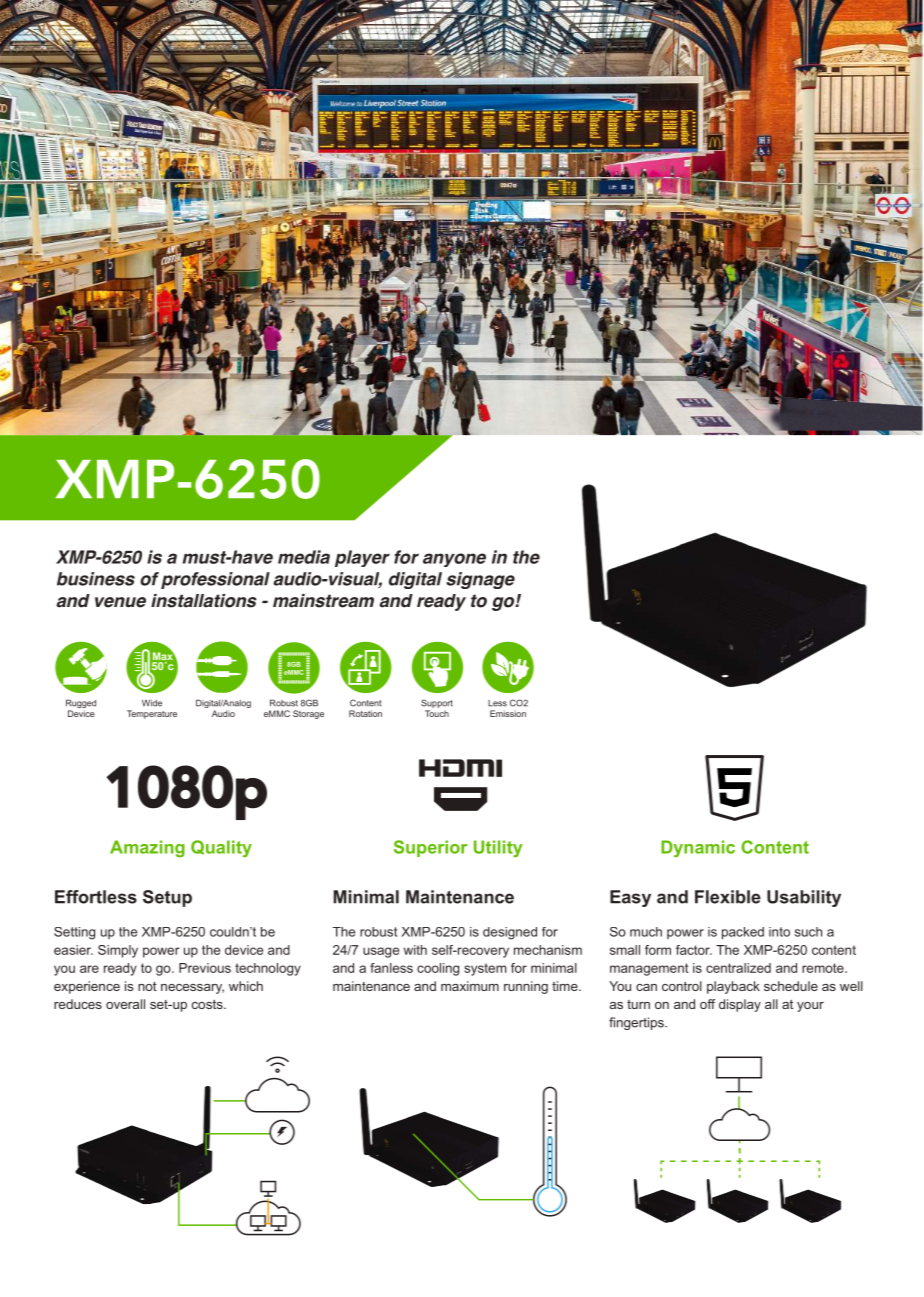 The image size is (924, 1297). Describe the element at coordinates (454, 560) in the screenshot. I see `anyone` at that location.
